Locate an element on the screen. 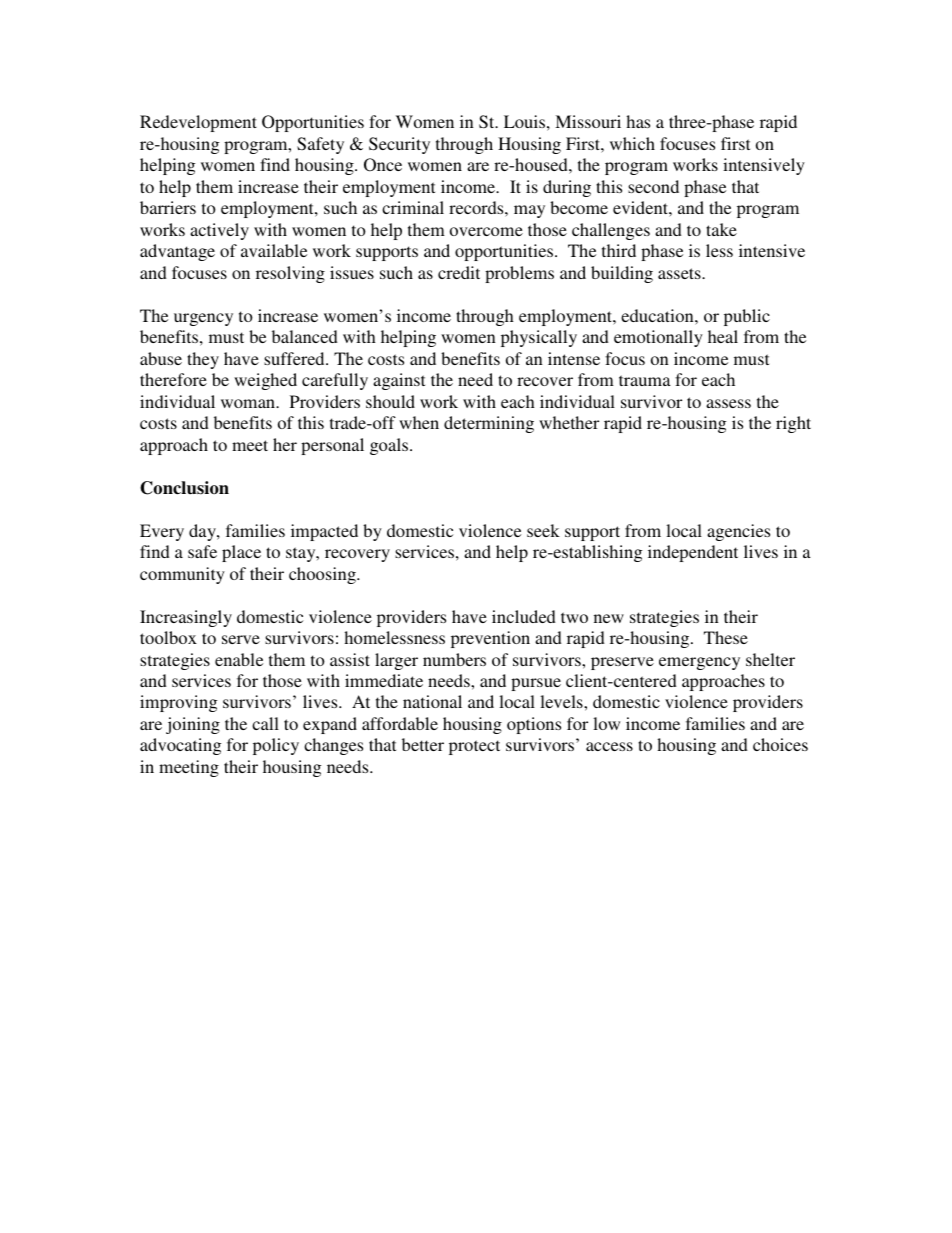 The image size is (952, 1233). determining is located at coordinates (489, 424).
